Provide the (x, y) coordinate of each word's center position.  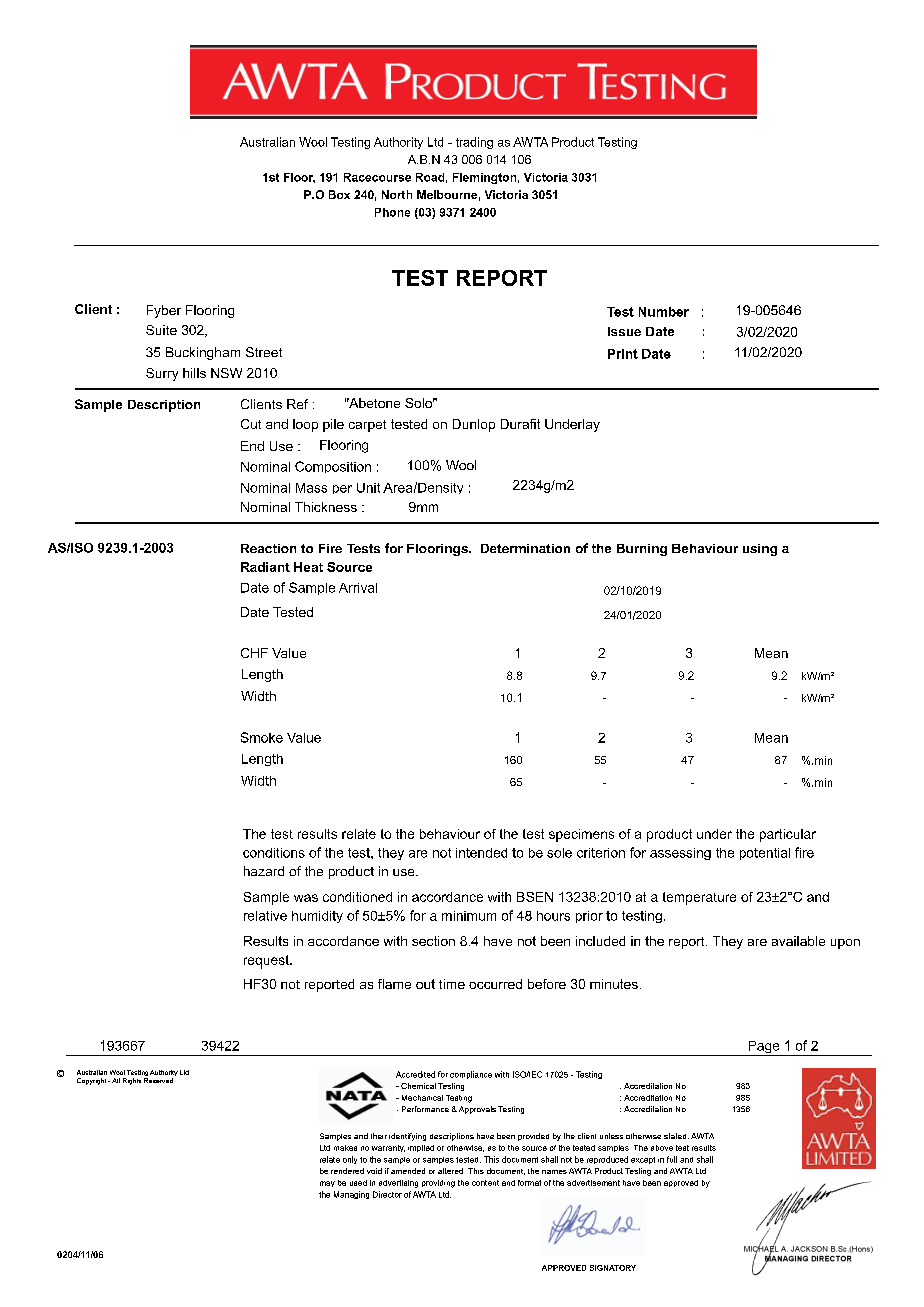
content (485, 1183)
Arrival (358, 588)
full (672, 1159)
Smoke (262, 737)
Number (664, 312)
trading (474, 143)
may (327, 1184)
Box (339, 194)
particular (788, 835)
